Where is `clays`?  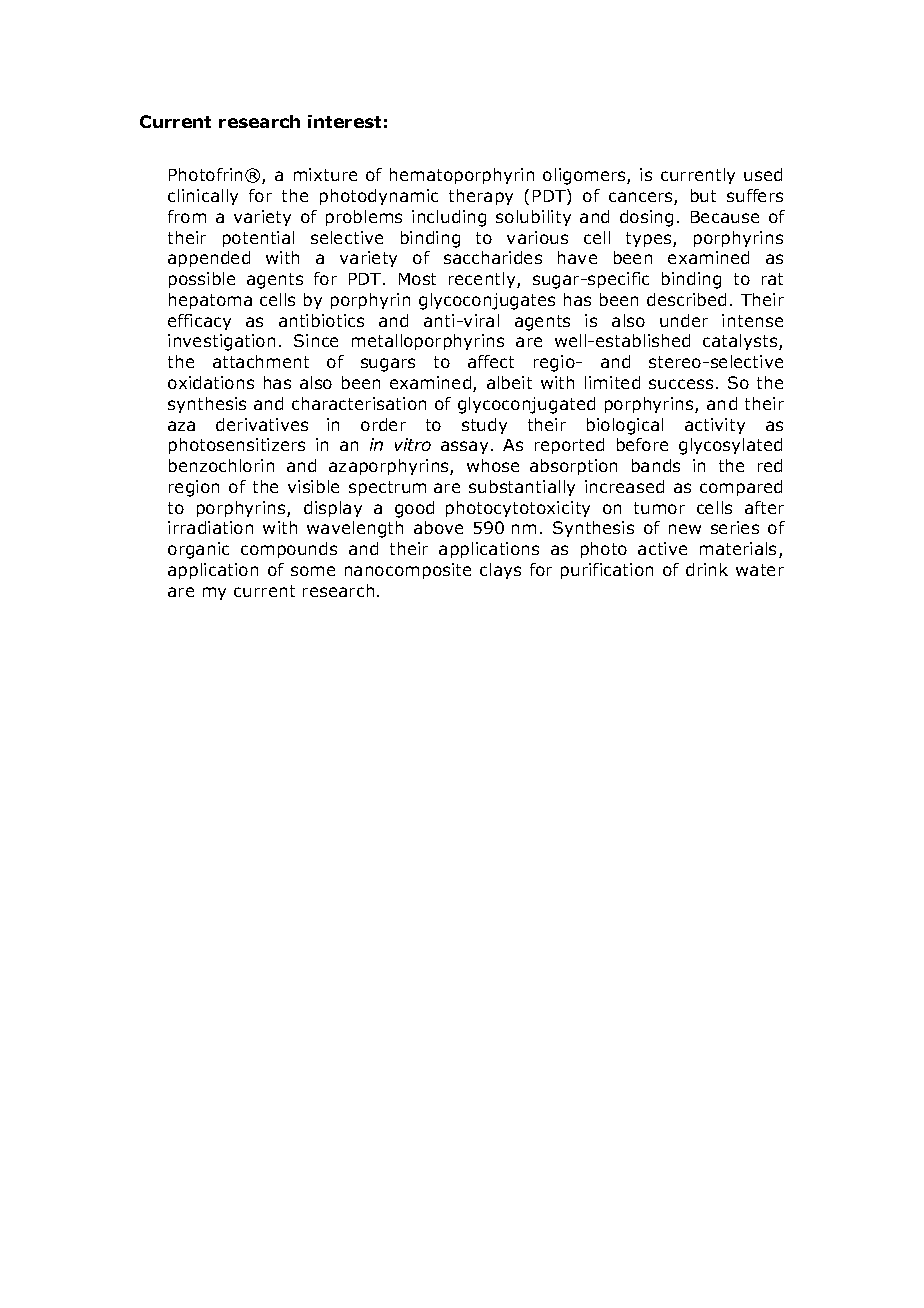 clays is located at coordinates (500, 571).
